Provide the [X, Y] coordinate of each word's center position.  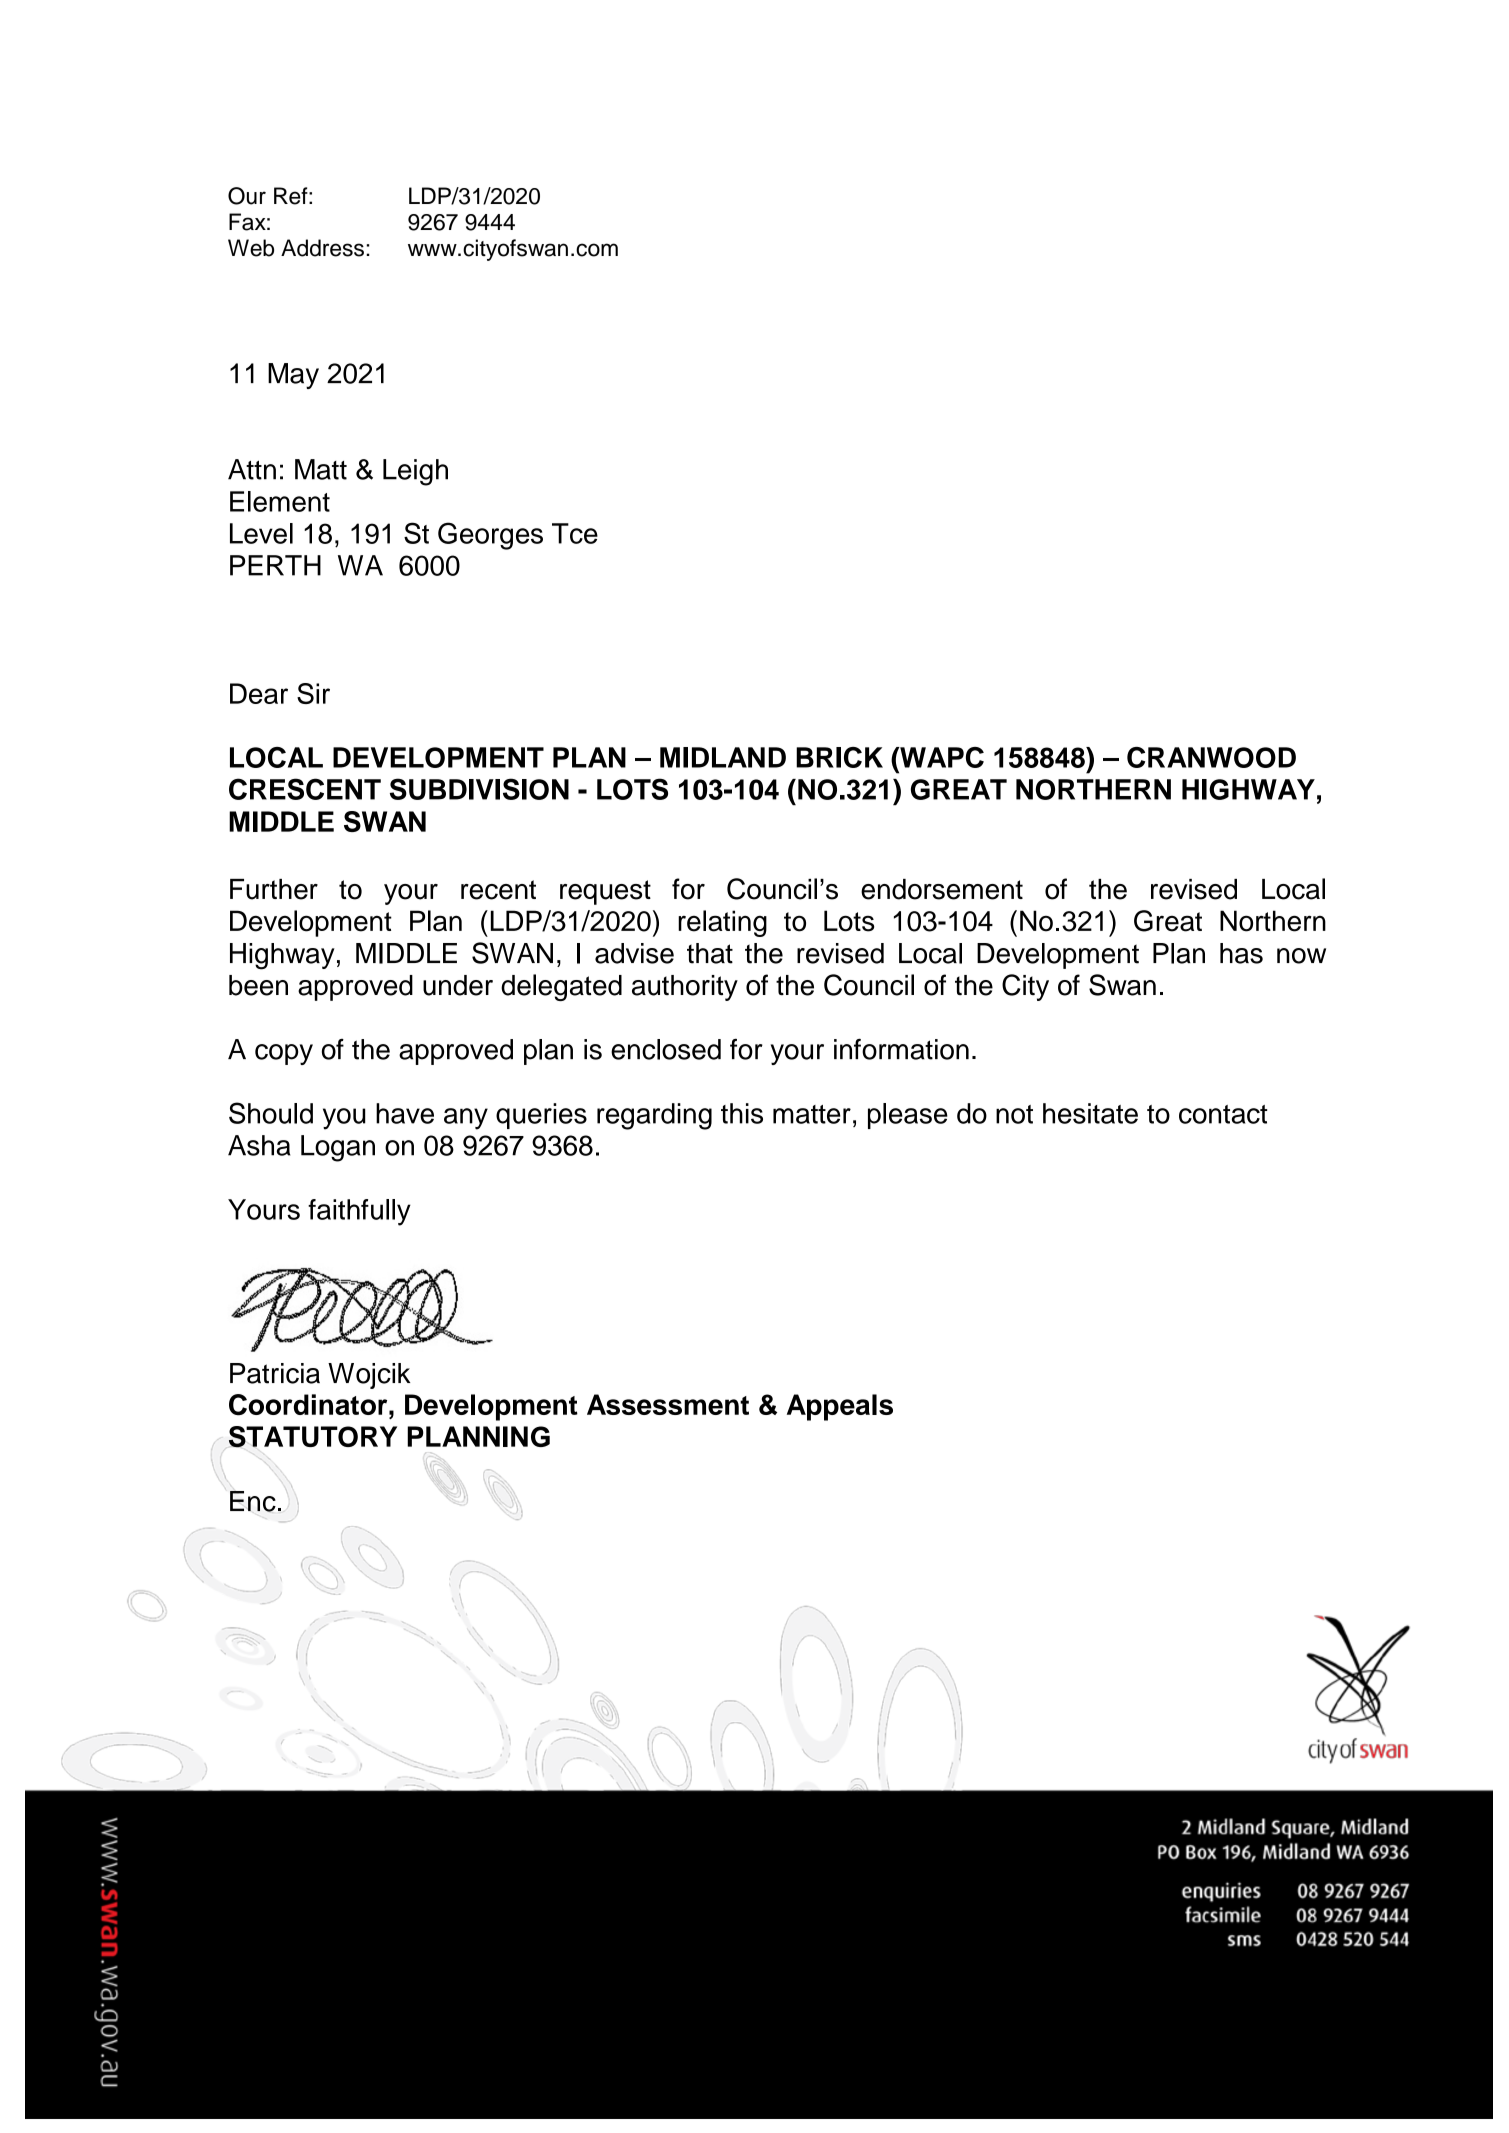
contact [1223, 1114]
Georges [490, 536]
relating [722, 923]
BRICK [839, 757]
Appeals [840, 1407]
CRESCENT [305, 789]
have [405, 1113]
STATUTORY [313, 1437]
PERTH [275, 565]
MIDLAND [723, 757]
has [1241, 953]
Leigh [415, 472]
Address [322, 248]
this [742, 1113]
